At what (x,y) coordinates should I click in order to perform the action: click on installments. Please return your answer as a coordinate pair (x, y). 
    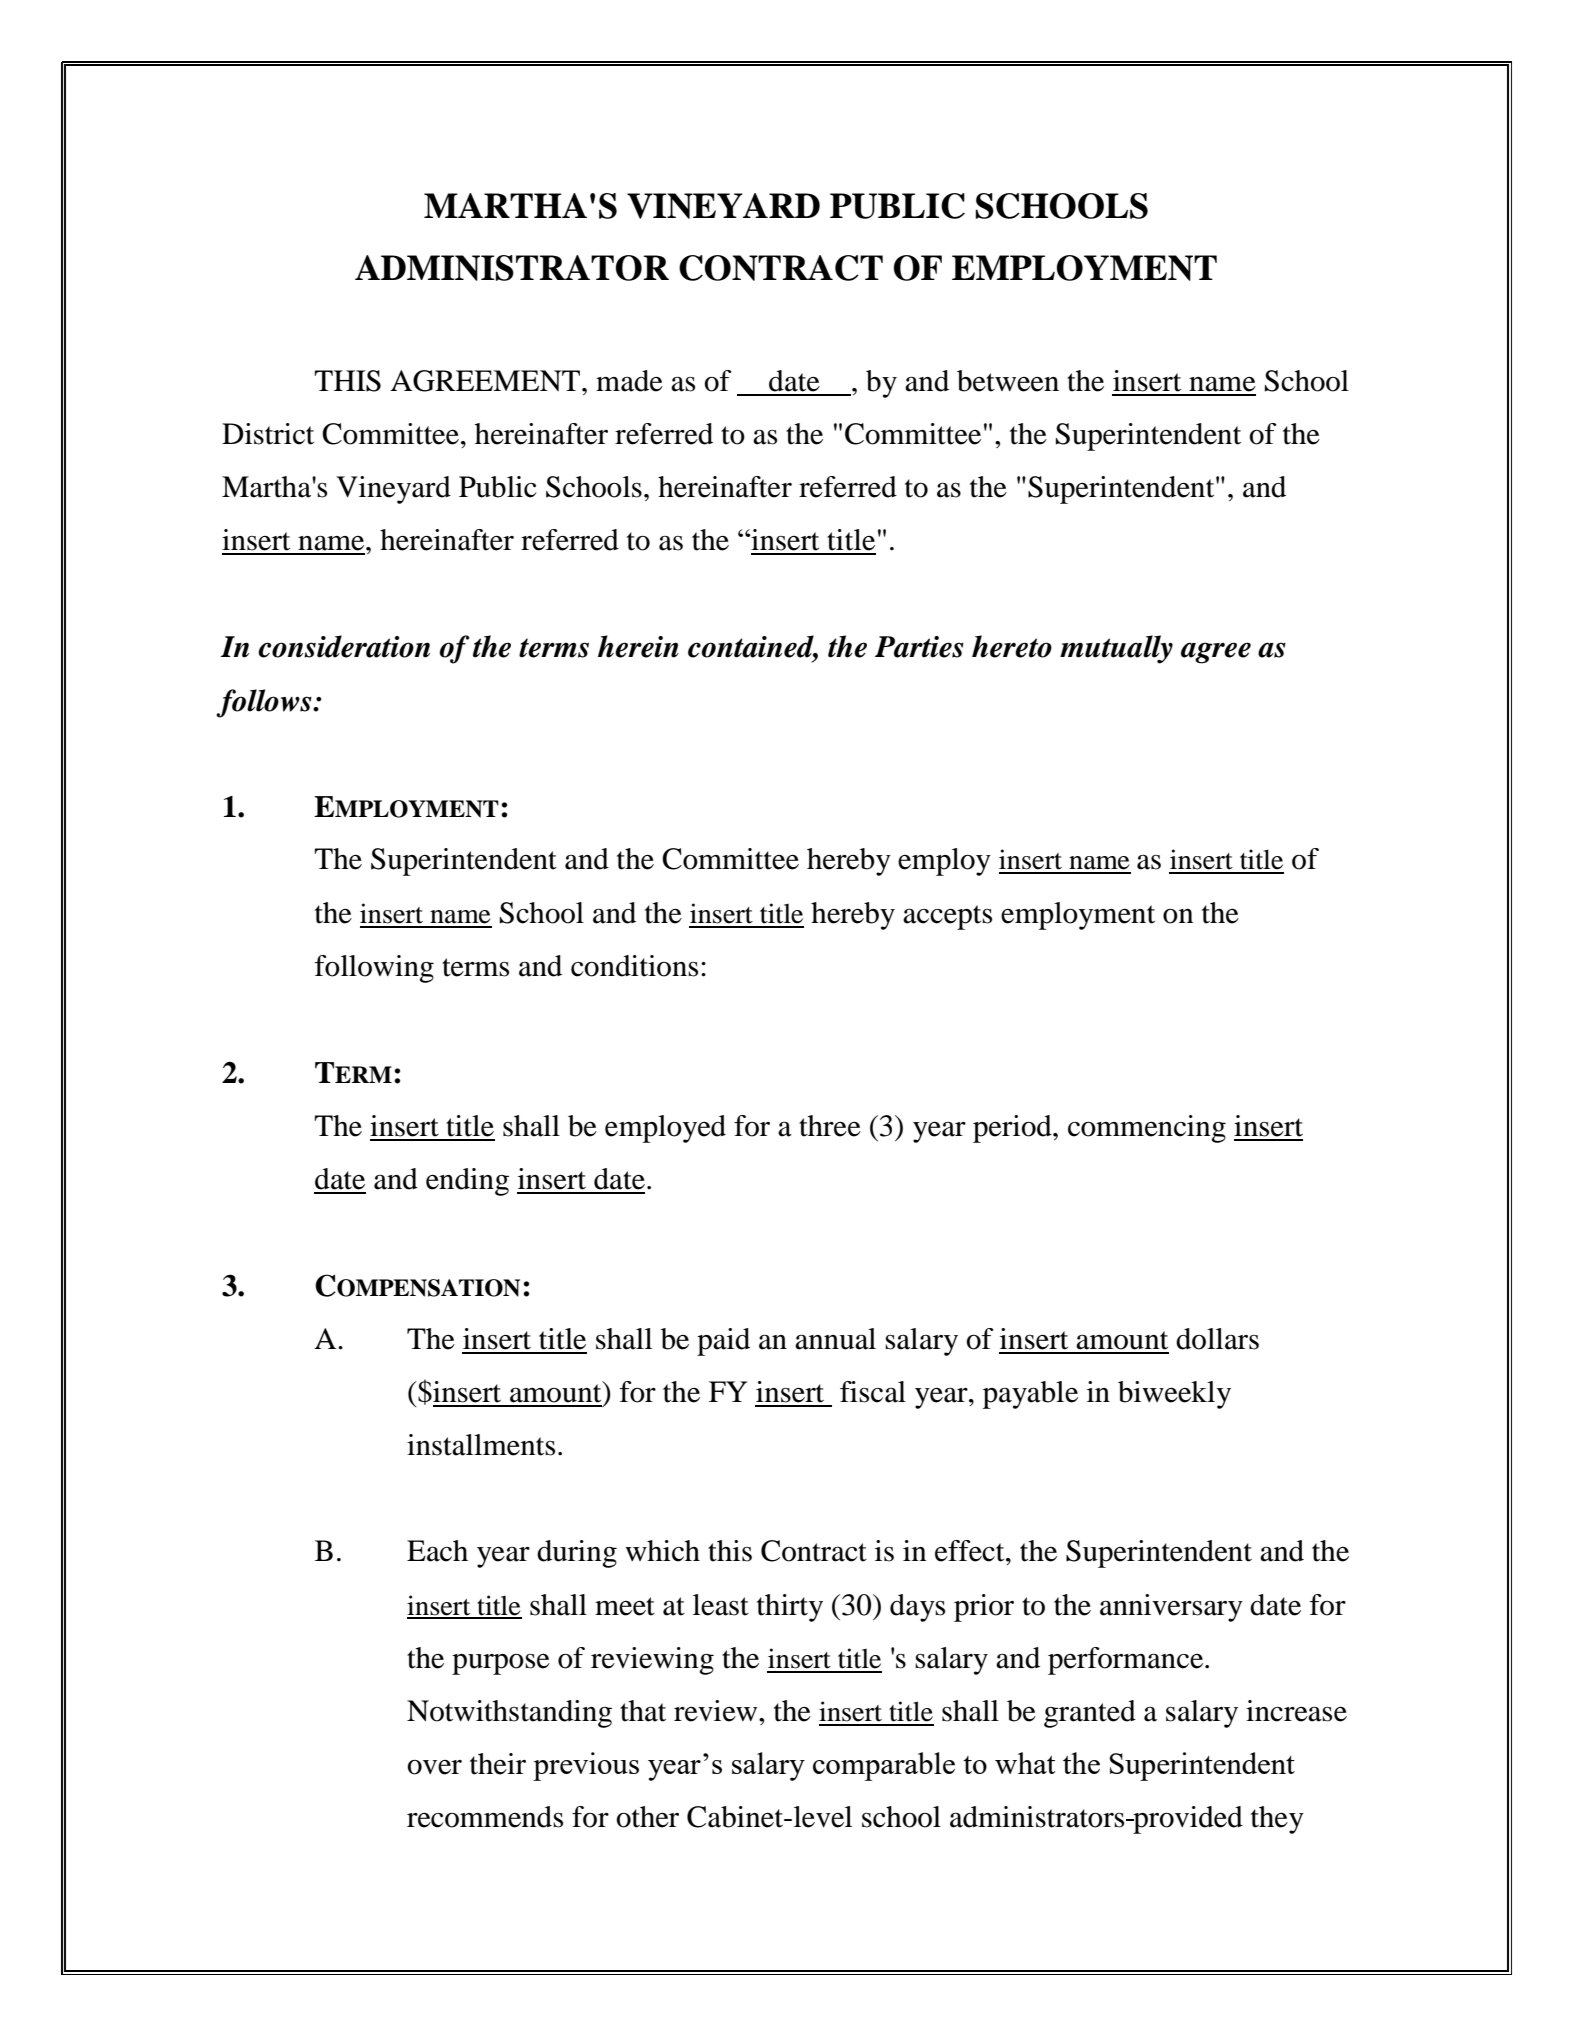
    Looking at the image, I should click on (481, 1445).
